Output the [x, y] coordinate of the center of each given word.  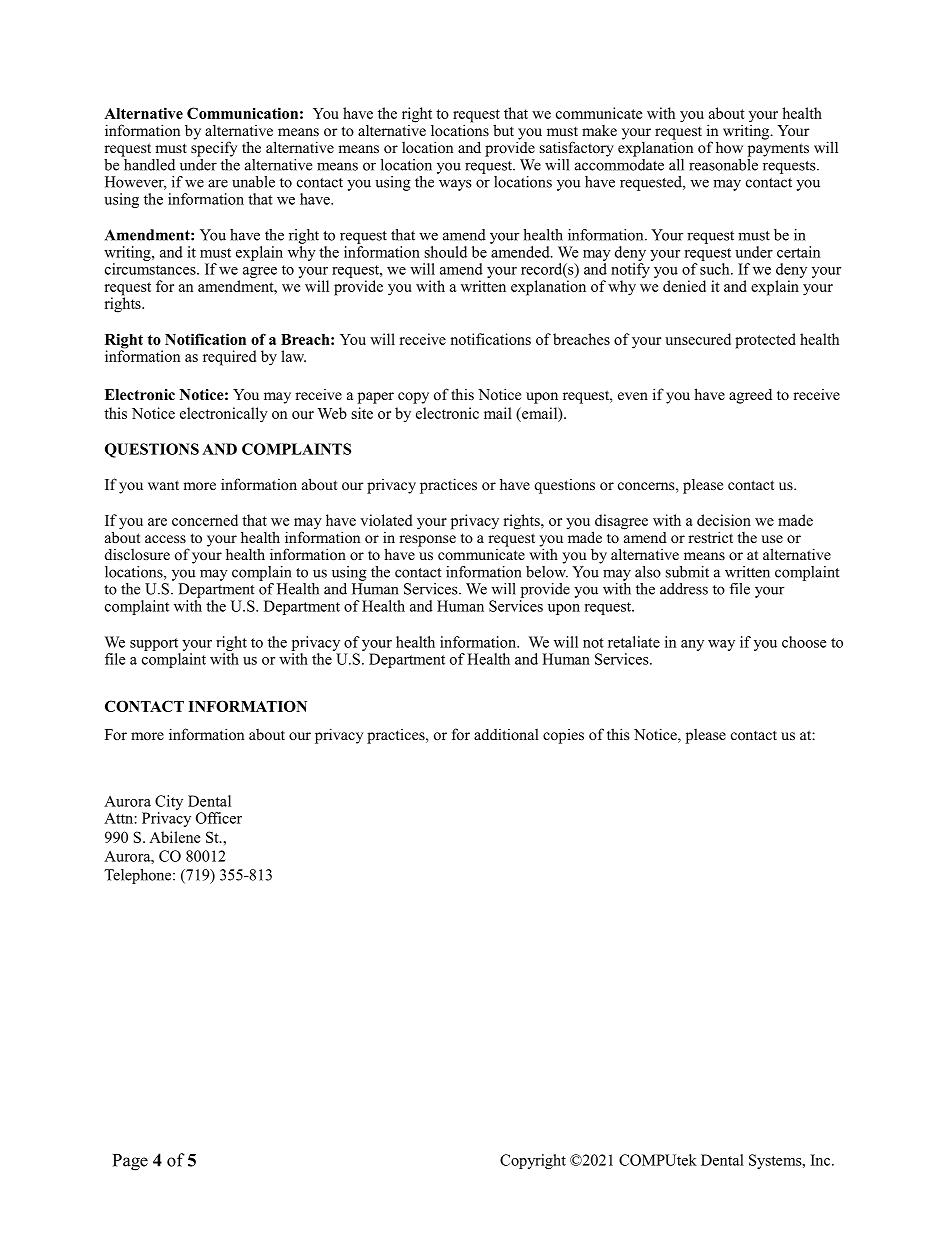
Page [130, 1162]
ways [455, 185]
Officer [219, 818]
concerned [205, 520]
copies [563, 736]
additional [506, 734]
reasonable [723, 163]
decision [724, 520]
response [427, 541]
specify [214, 148]
